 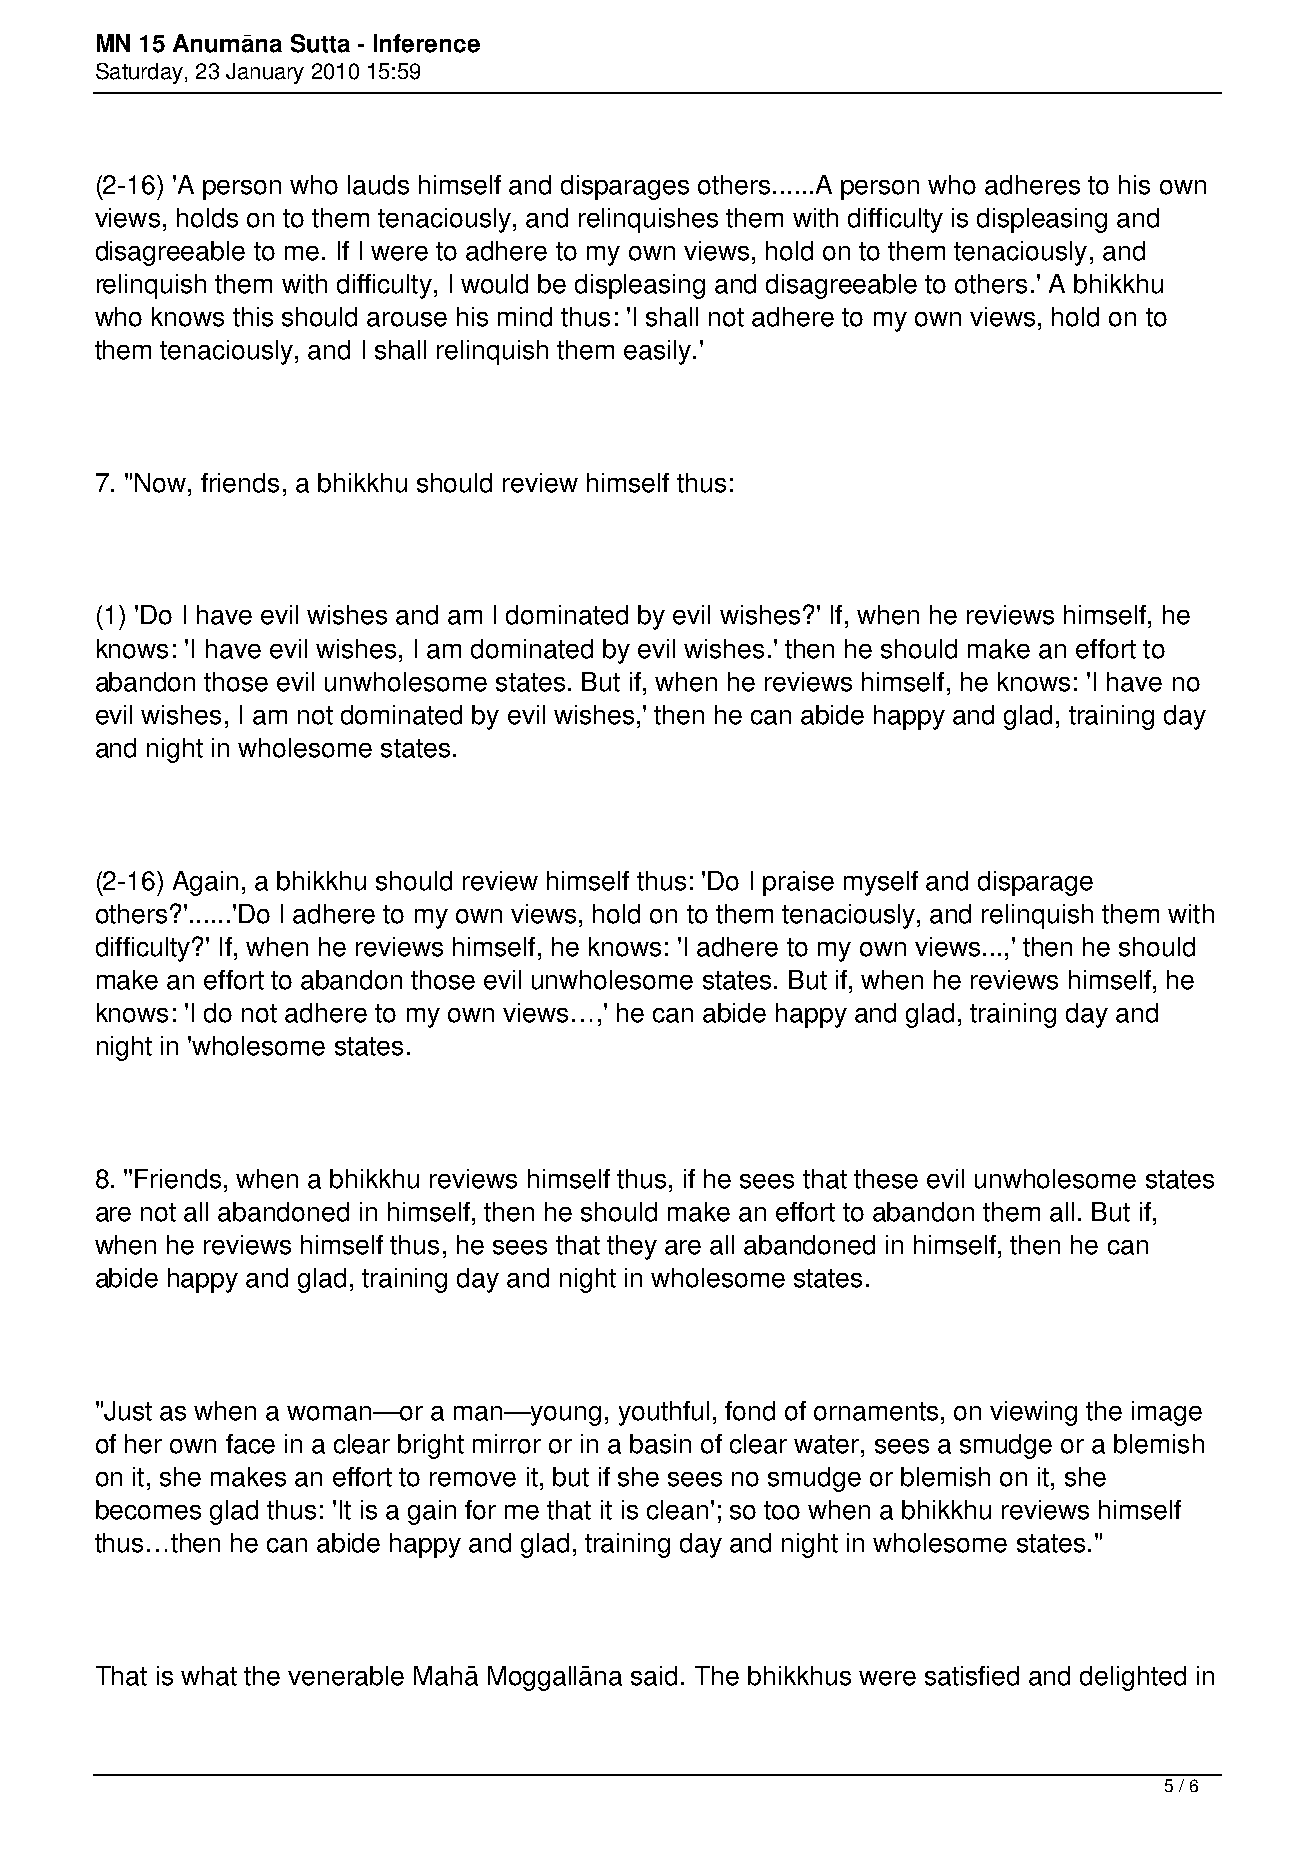 I want to click on satisfied, so click(x=972, y=1676).
